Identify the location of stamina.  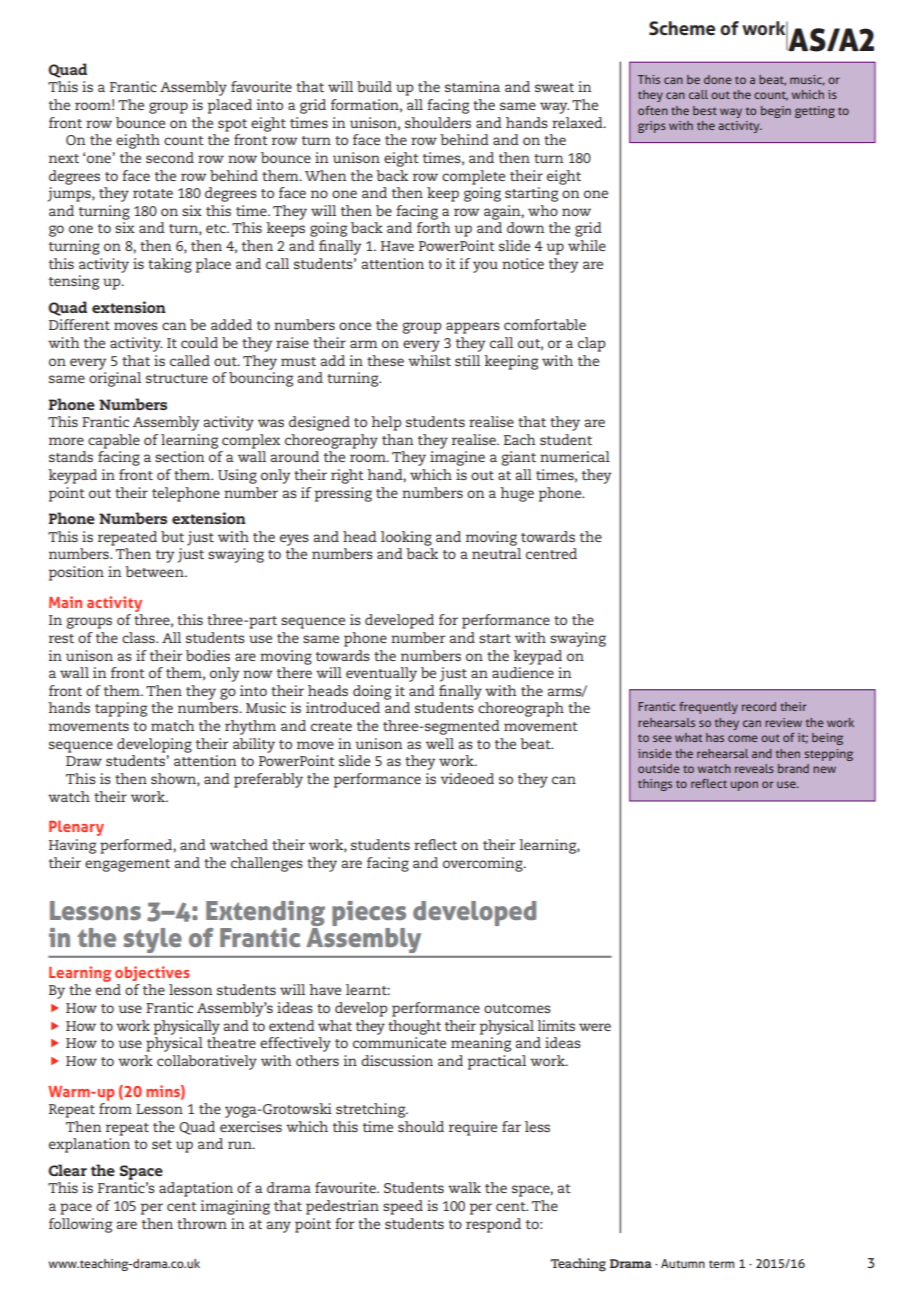
(472, 86).
